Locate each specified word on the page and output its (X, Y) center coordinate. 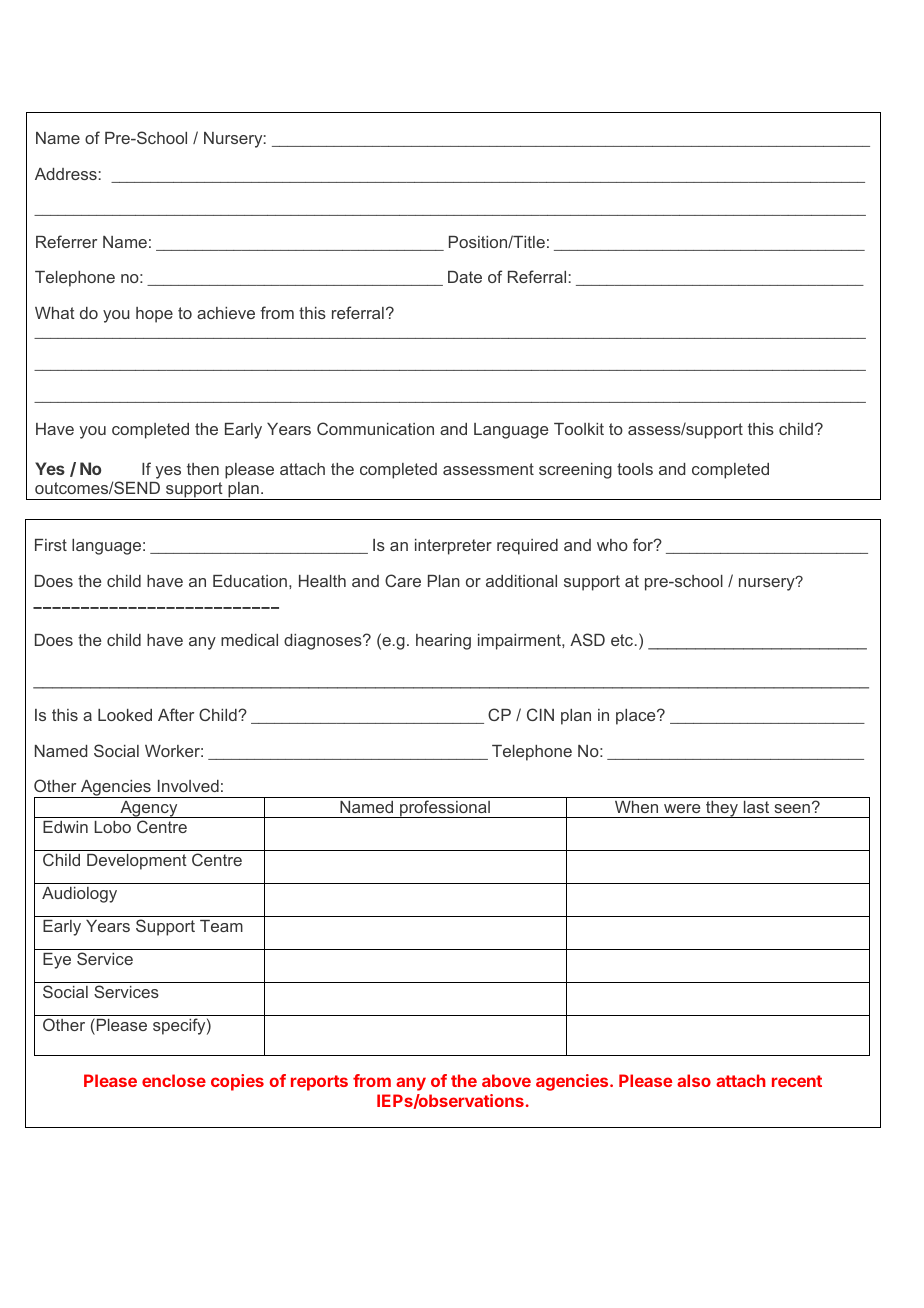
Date (465, 277)
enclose (174, 1080)
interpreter (453, 547)
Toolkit (579, 429)
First (51, 545)
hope (154, 315)
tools (635, 469)
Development (137, 862)
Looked (125, 715)
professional (445, 809)
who (612, 545)
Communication (375, 428)
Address (66, 174)
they (722, 809)
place (637, 717)
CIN (540, 714)
